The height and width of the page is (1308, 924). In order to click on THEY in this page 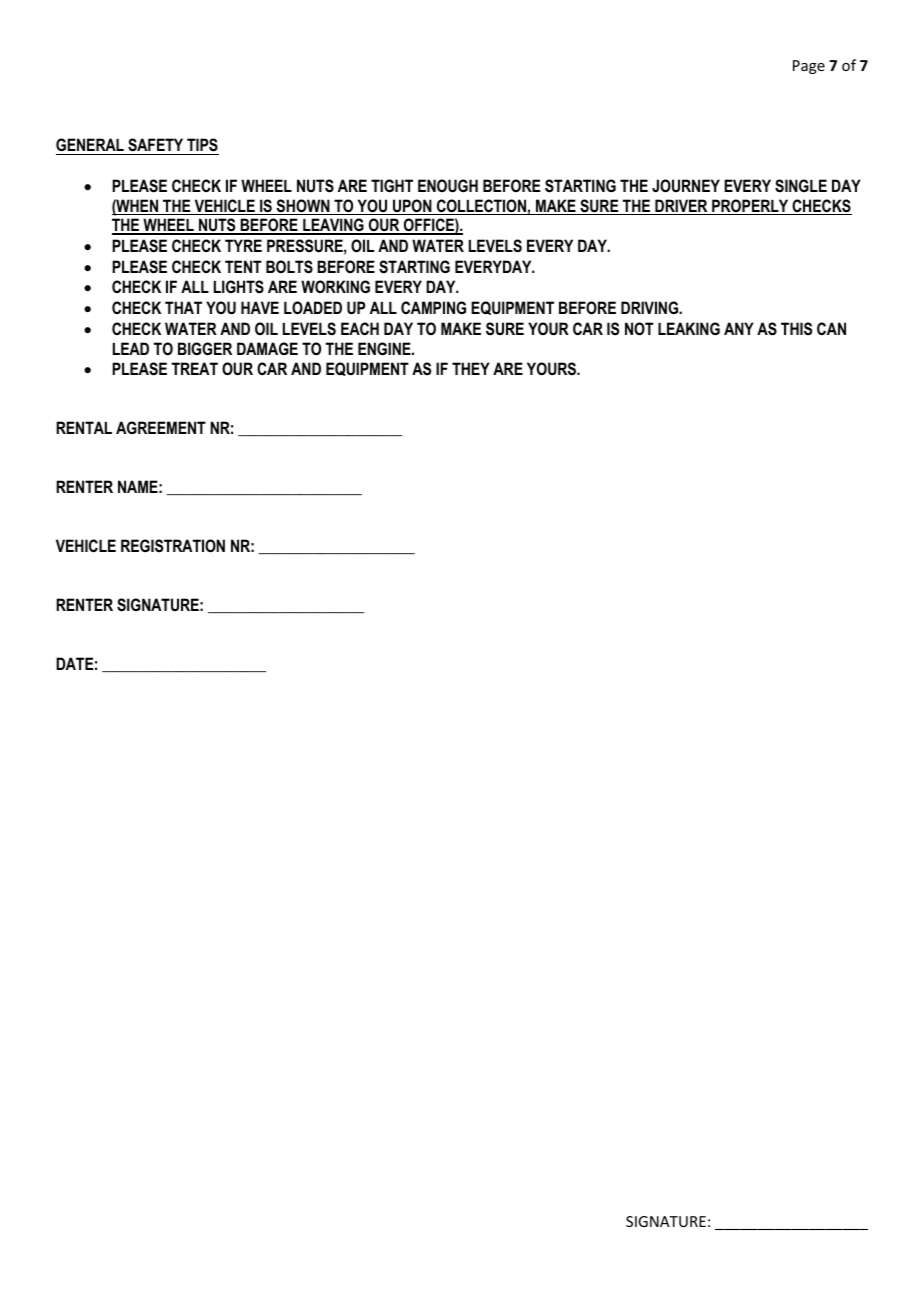, I will do `click(471, 368)`.
